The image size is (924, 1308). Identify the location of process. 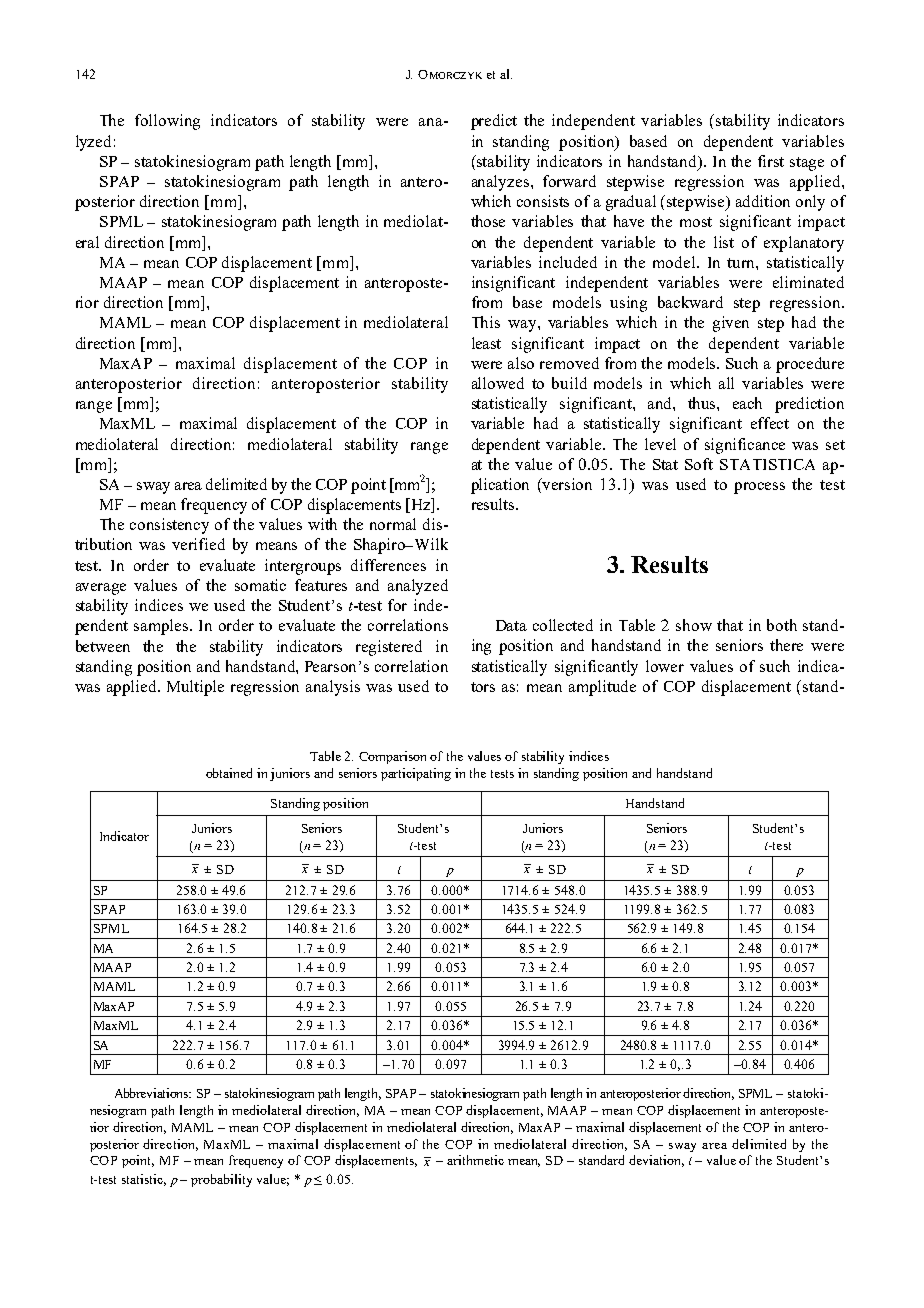
(759, 488).
